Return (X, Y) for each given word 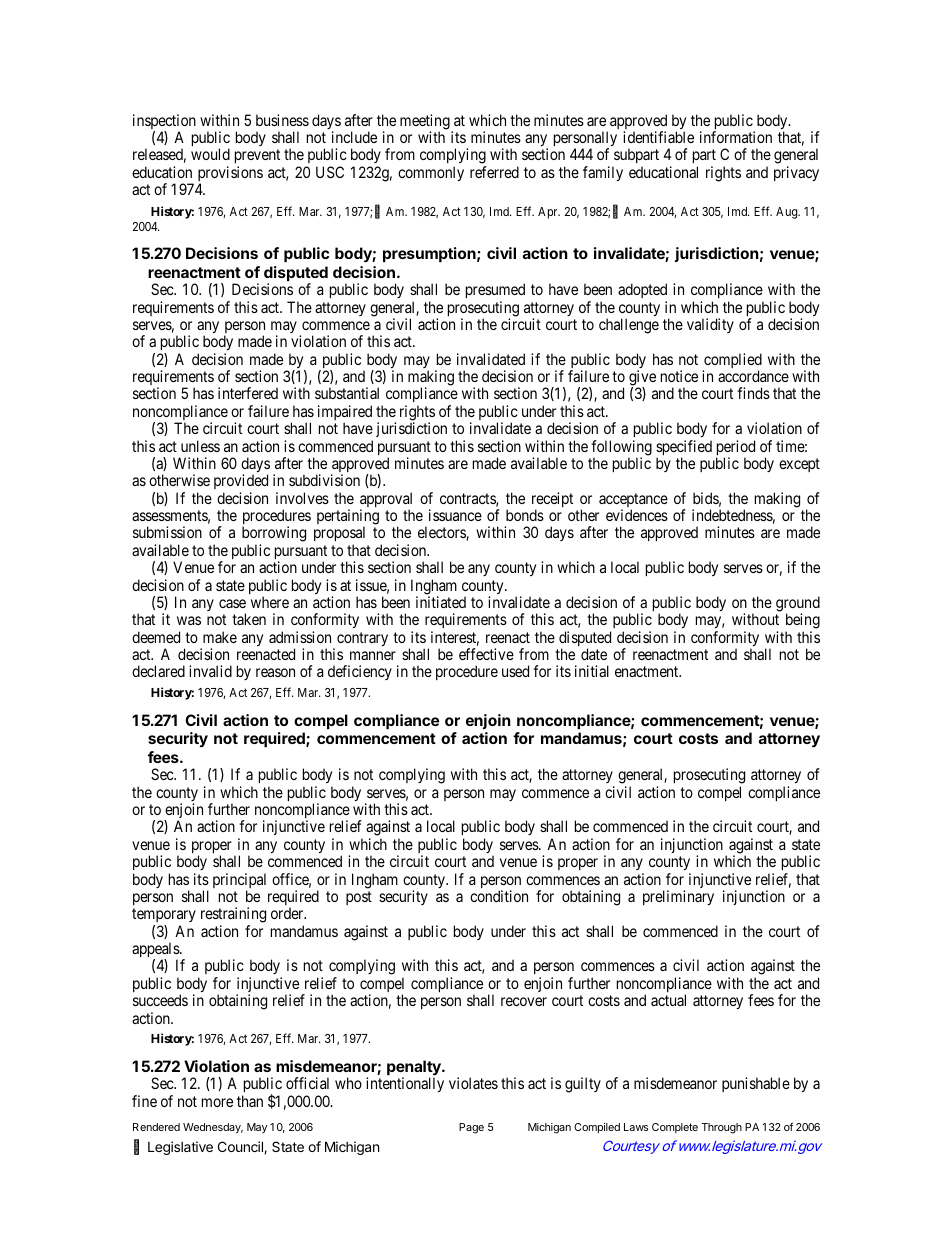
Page (471, 1128)
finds (753, 393)
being (803, 622)
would (210, 154)
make (220, 637)
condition (499, 896)
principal (239, 882)
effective (486, 654)
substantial (347, 393)
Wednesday (213, 1128)
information (736, 137)
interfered (248, 393)
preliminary (678, 897)
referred (494, 172)
